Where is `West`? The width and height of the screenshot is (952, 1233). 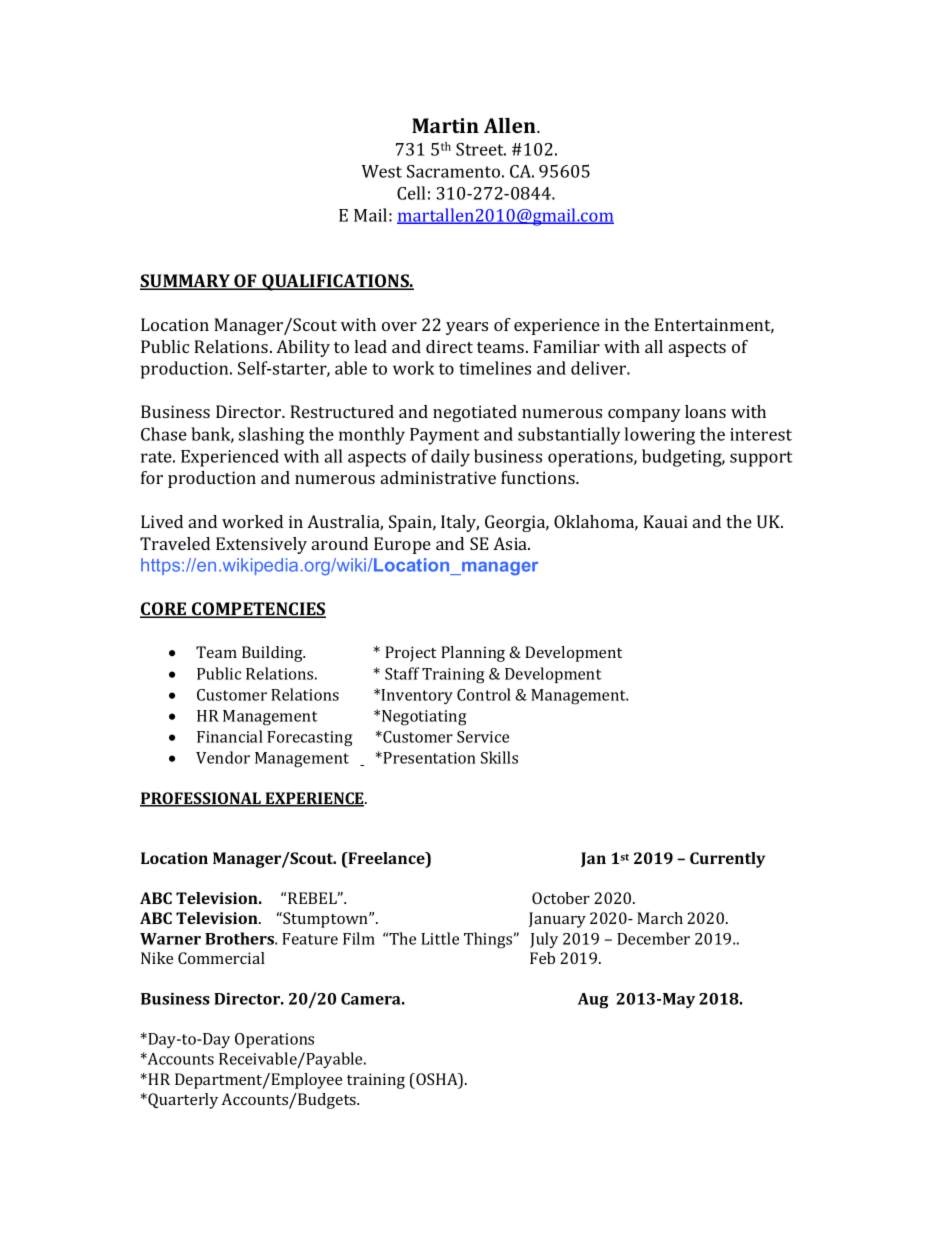 West is located at coordinates (382, 171).
